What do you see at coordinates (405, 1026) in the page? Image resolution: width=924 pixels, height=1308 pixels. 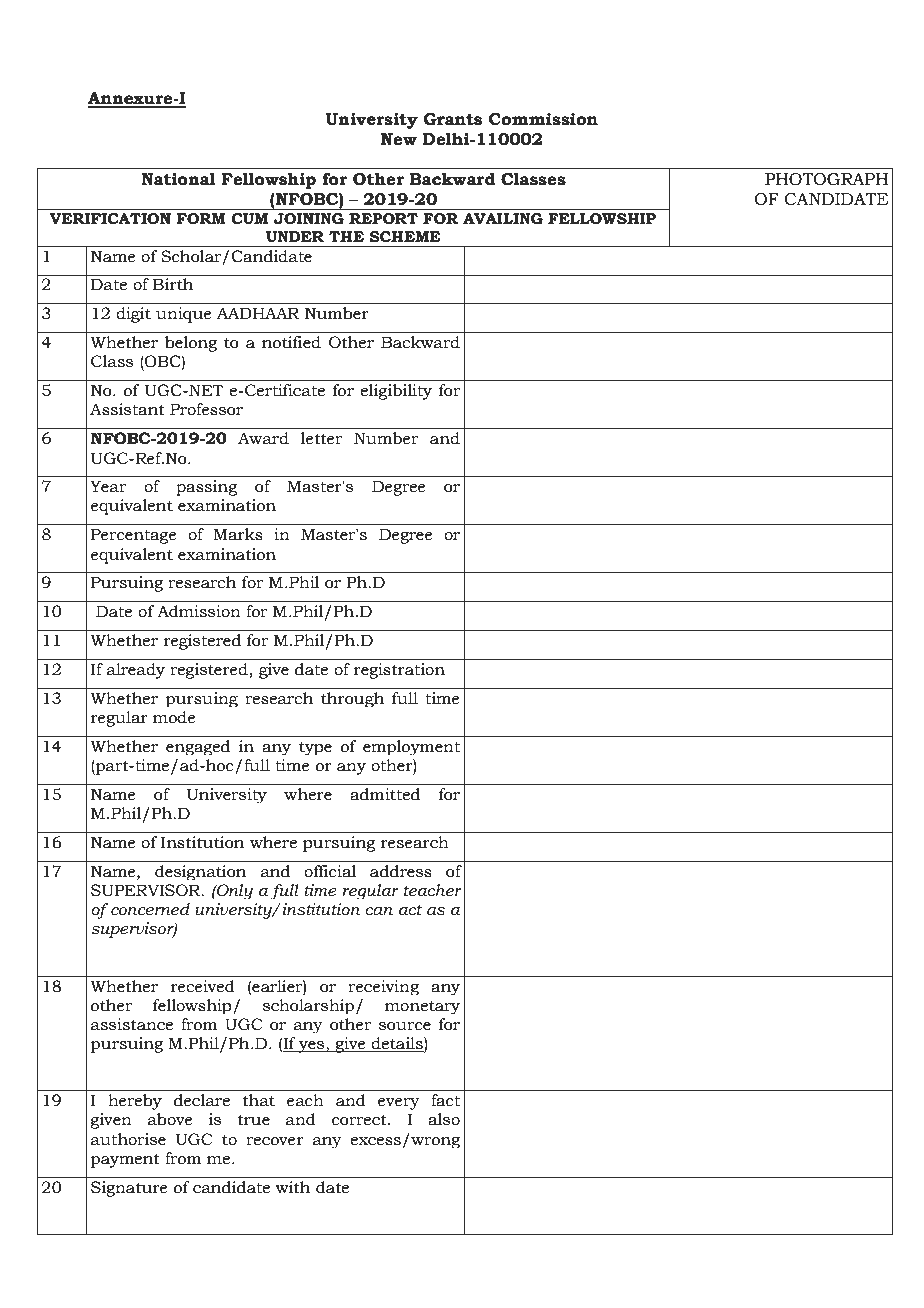 I see `source` at bounding box center [405, 1026].
